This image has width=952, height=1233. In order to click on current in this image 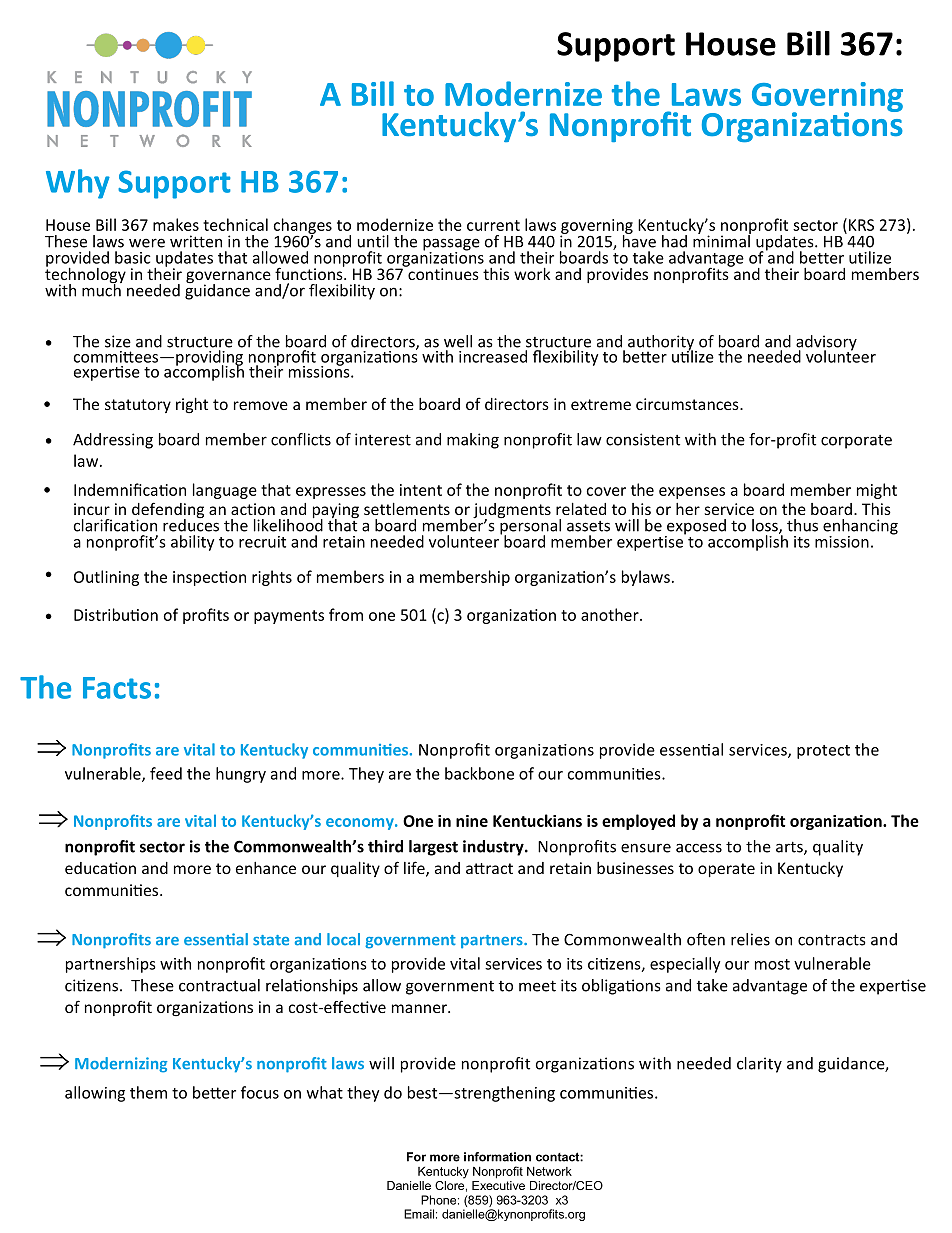, I will do `click(493, 225)`.
